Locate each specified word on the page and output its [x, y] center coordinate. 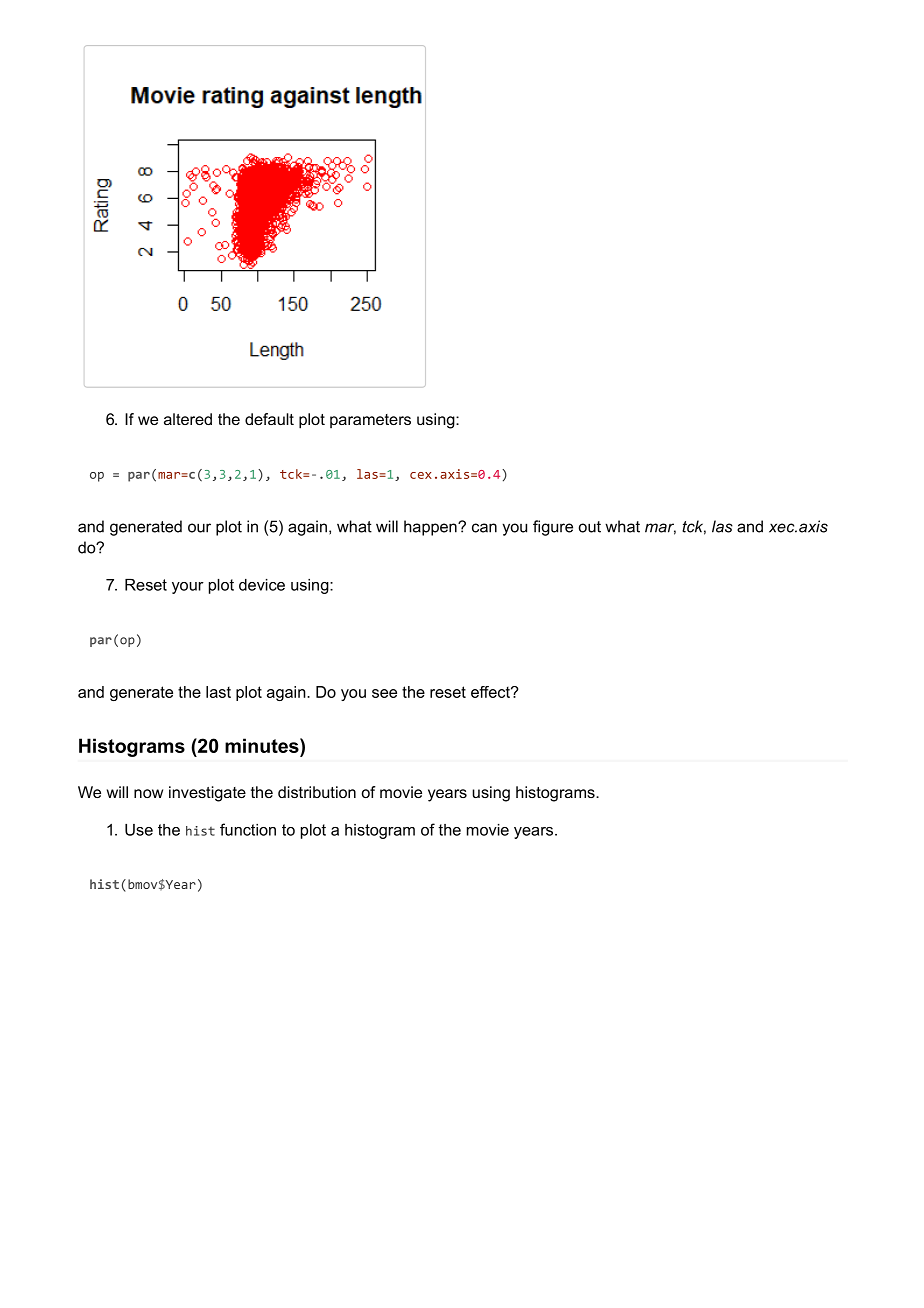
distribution [317, 792]
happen [431, 528]
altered [188, 419]
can [484, 528]
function [248, 829]
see [384, 693]
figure [553, 528]
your [188, 588]
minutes [263, 745]
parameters [370, 421]
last [218, 692]
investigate [207, 794]
